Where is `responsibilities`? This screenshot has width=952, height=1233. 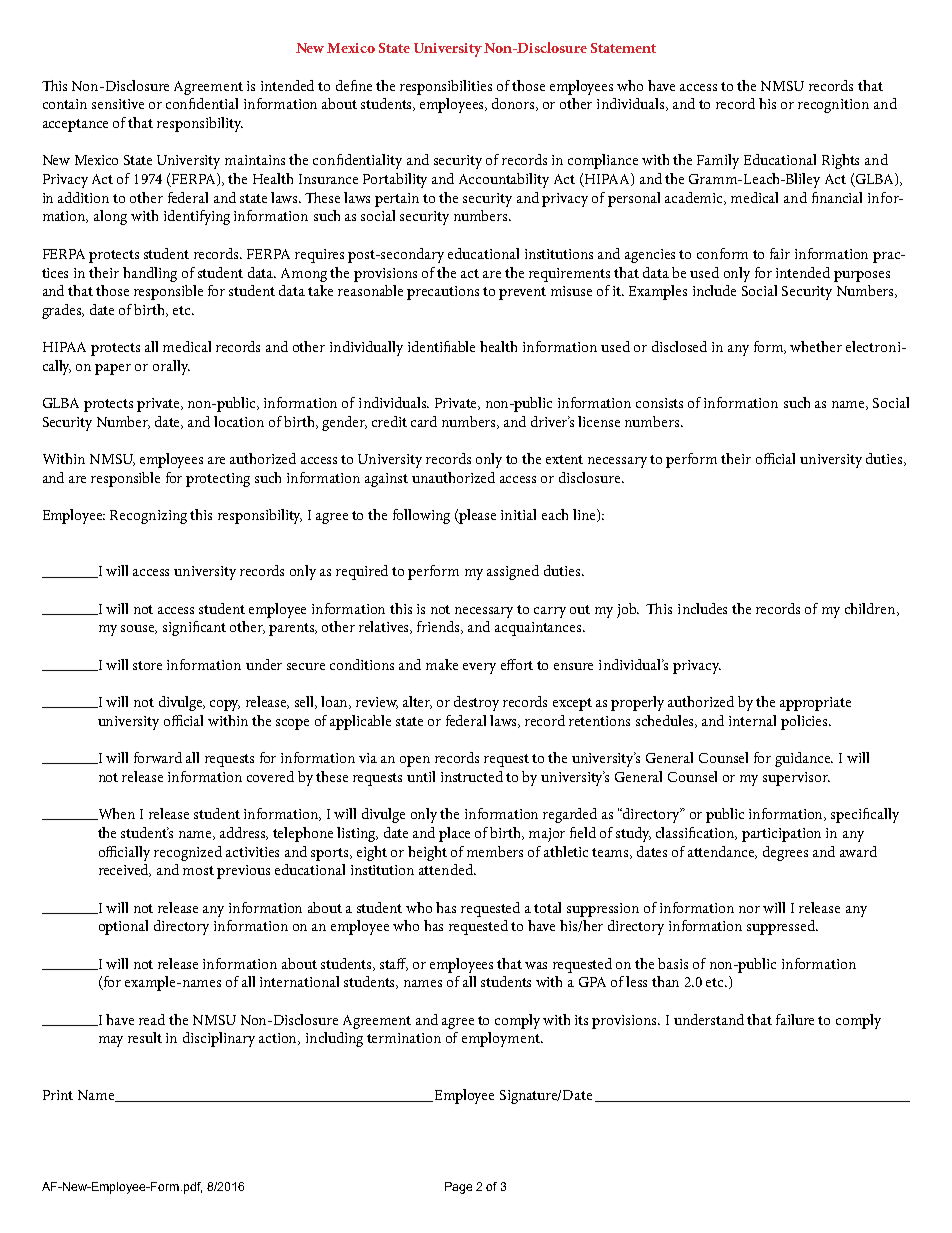
responsibilities is located at coordinates (446, 87).
